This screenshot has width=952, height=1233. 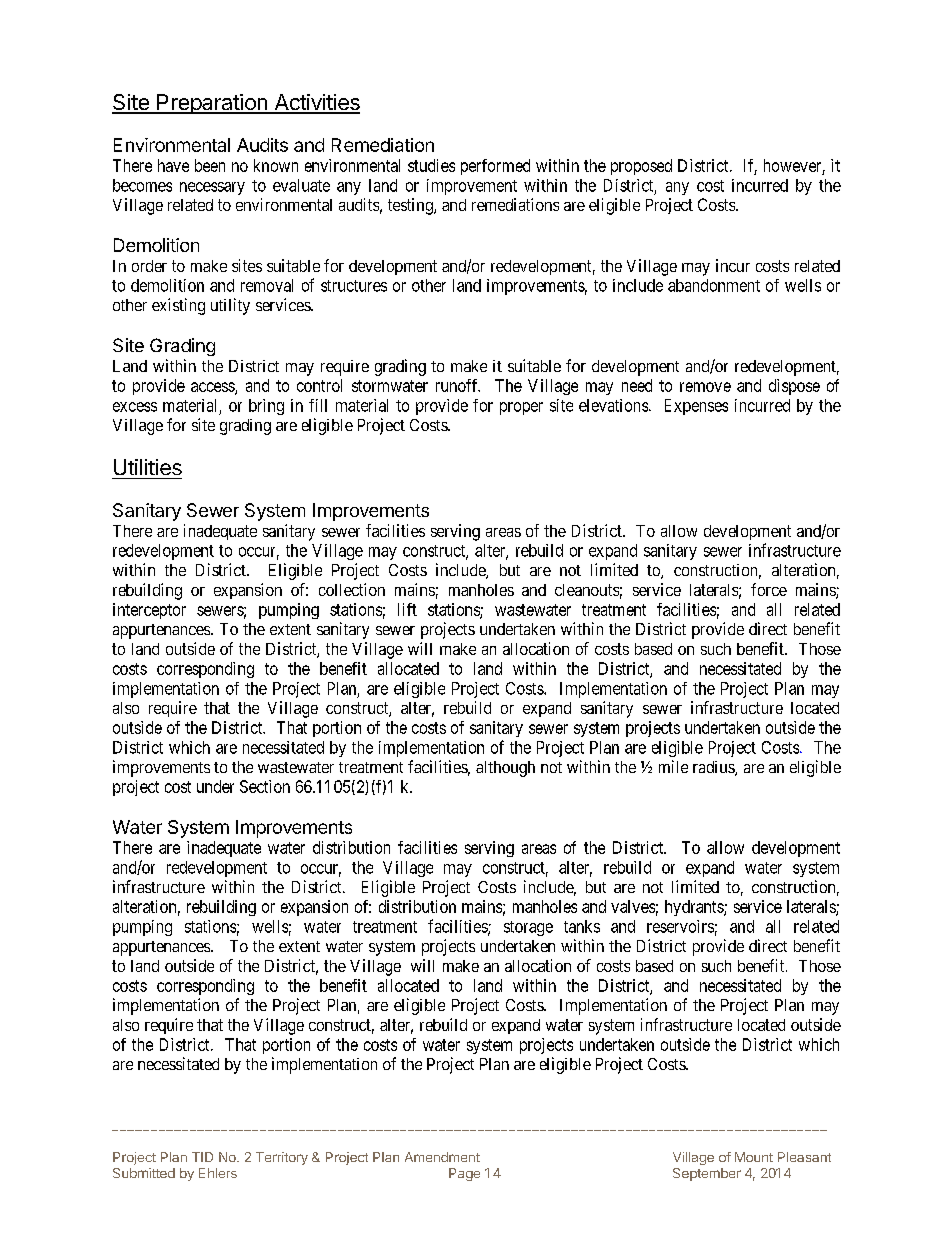 I want to click on although, so click(x=505, y=769).
